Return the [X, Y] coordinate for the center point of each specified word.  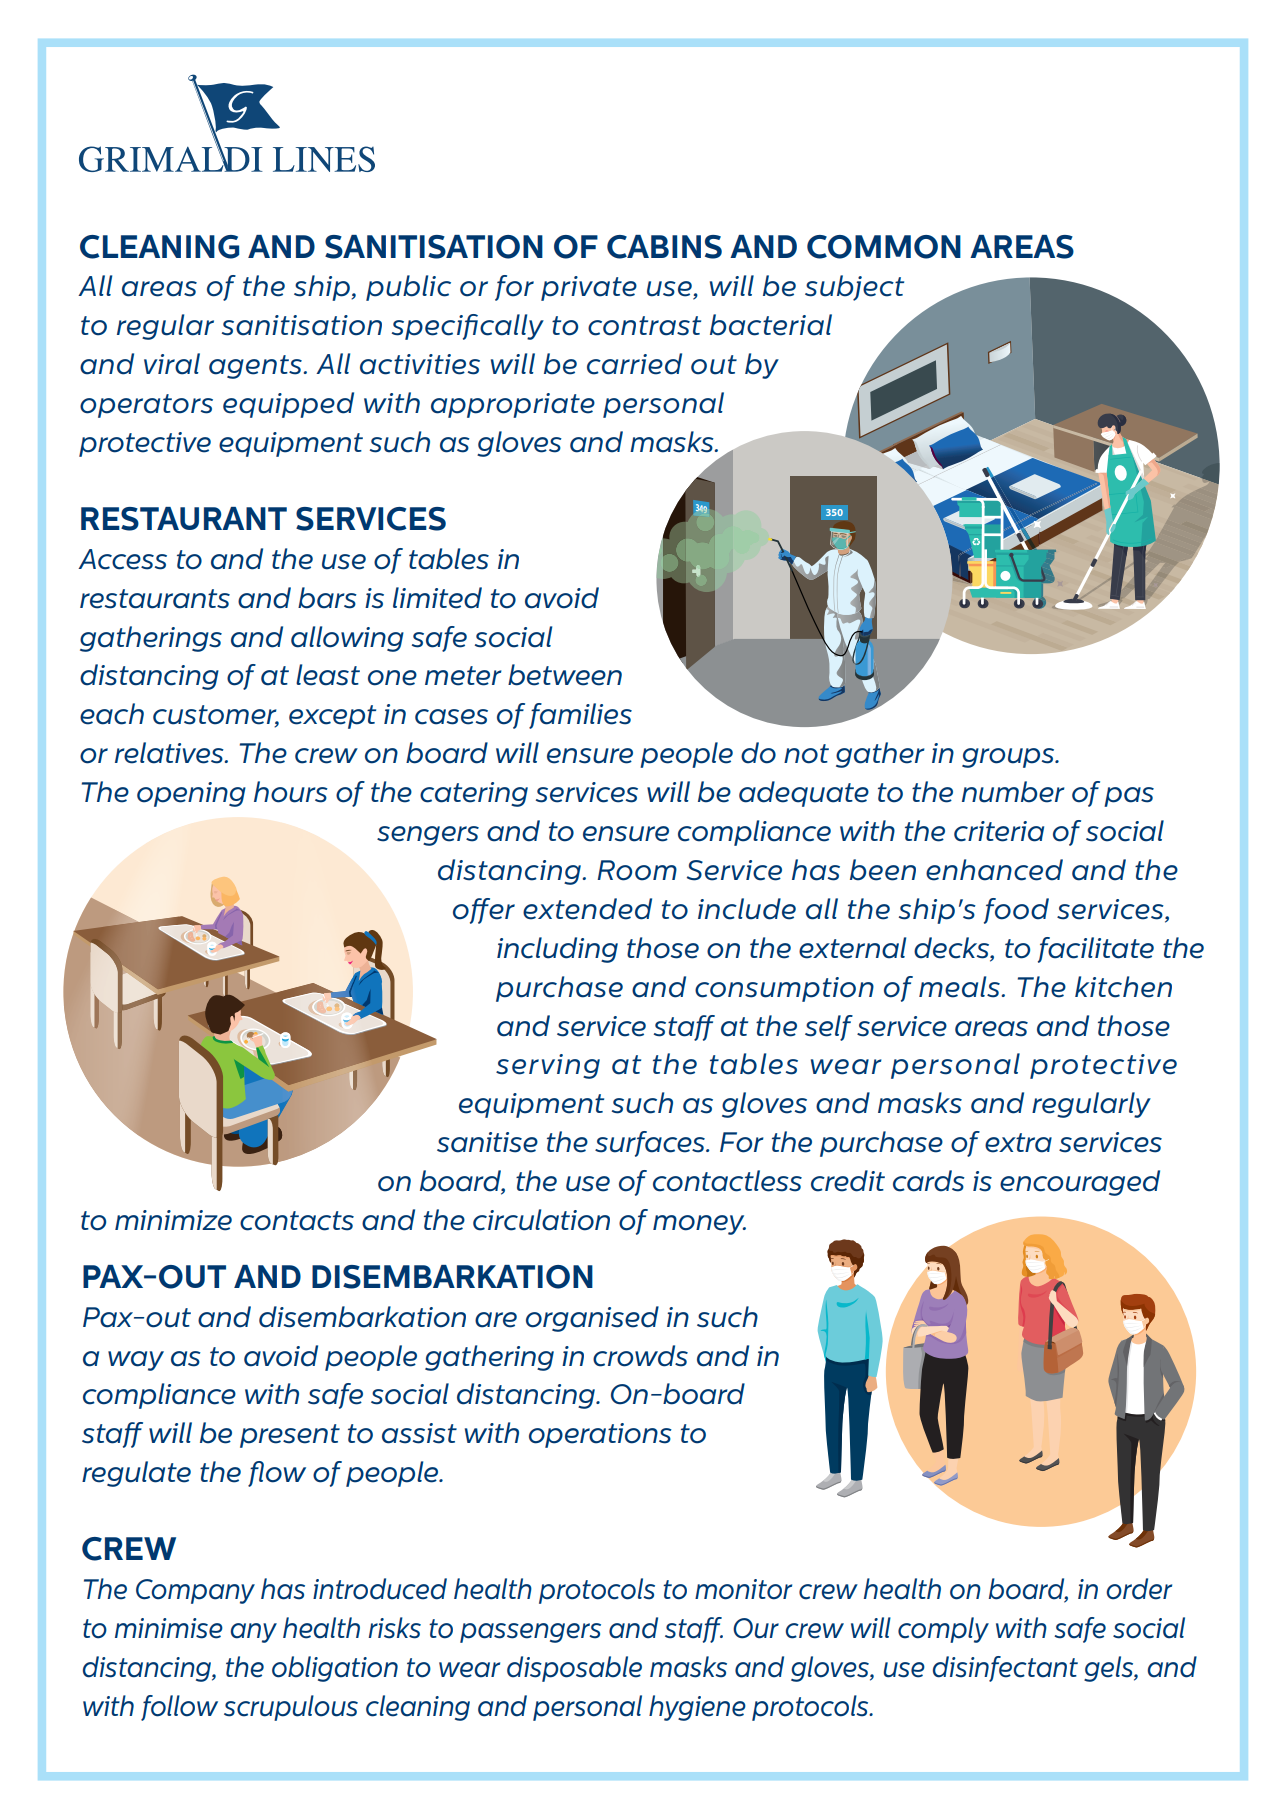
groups [1009, 758]
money [699, 1225]
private [589, 288]
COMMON [884, 247]
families [580, 716]
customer [216, 716]
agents [256, 367]
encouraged [1080, 1183]
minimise [169, 1628]
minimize [173, 1220]
